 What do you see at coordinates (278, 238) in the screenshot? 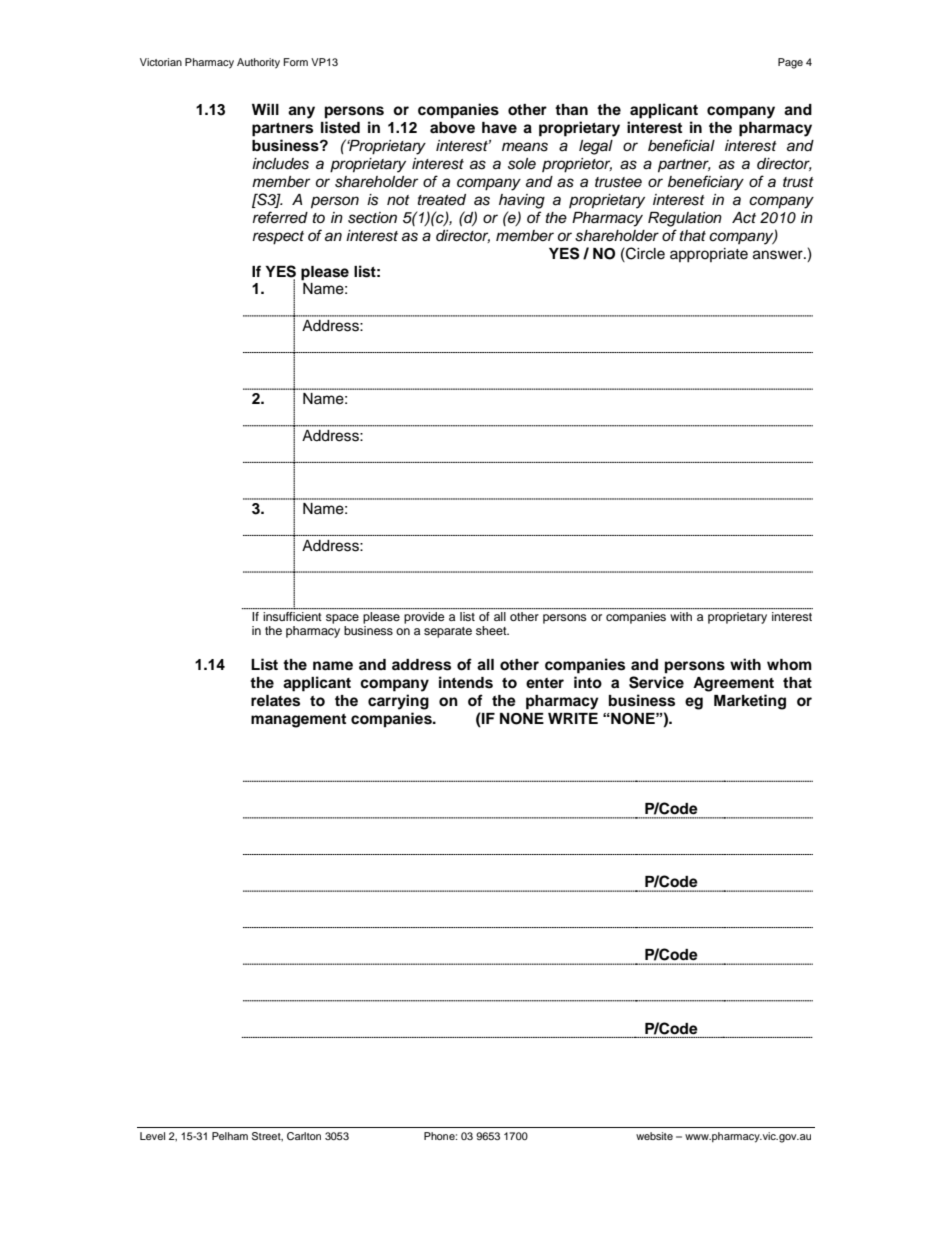
I see `respect` at bounding box center [278, 238].
